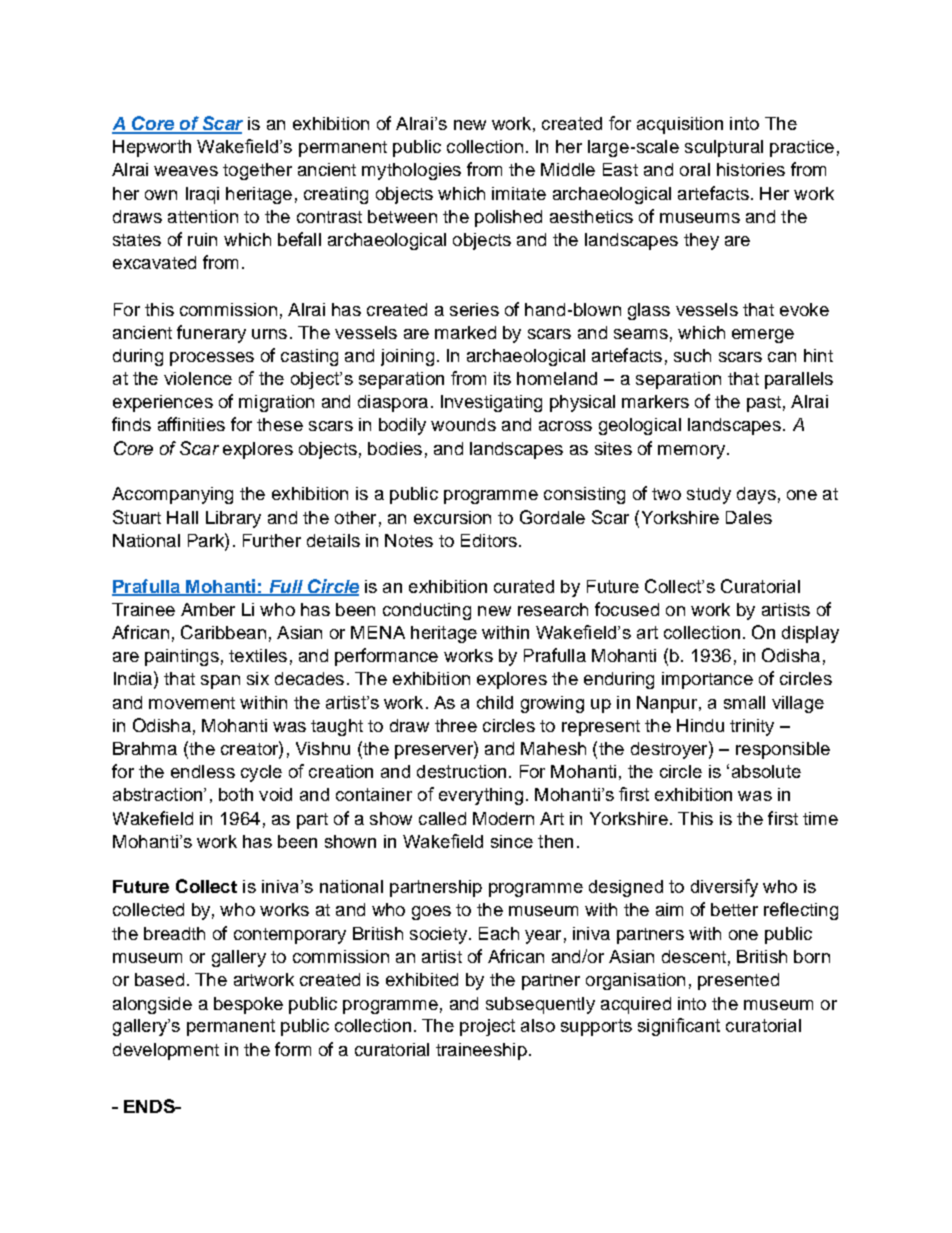 The width and height of the document is (952, 1233). Describe the element at coordinates (411, 171) in the document. I see `mythologies` at that location.
